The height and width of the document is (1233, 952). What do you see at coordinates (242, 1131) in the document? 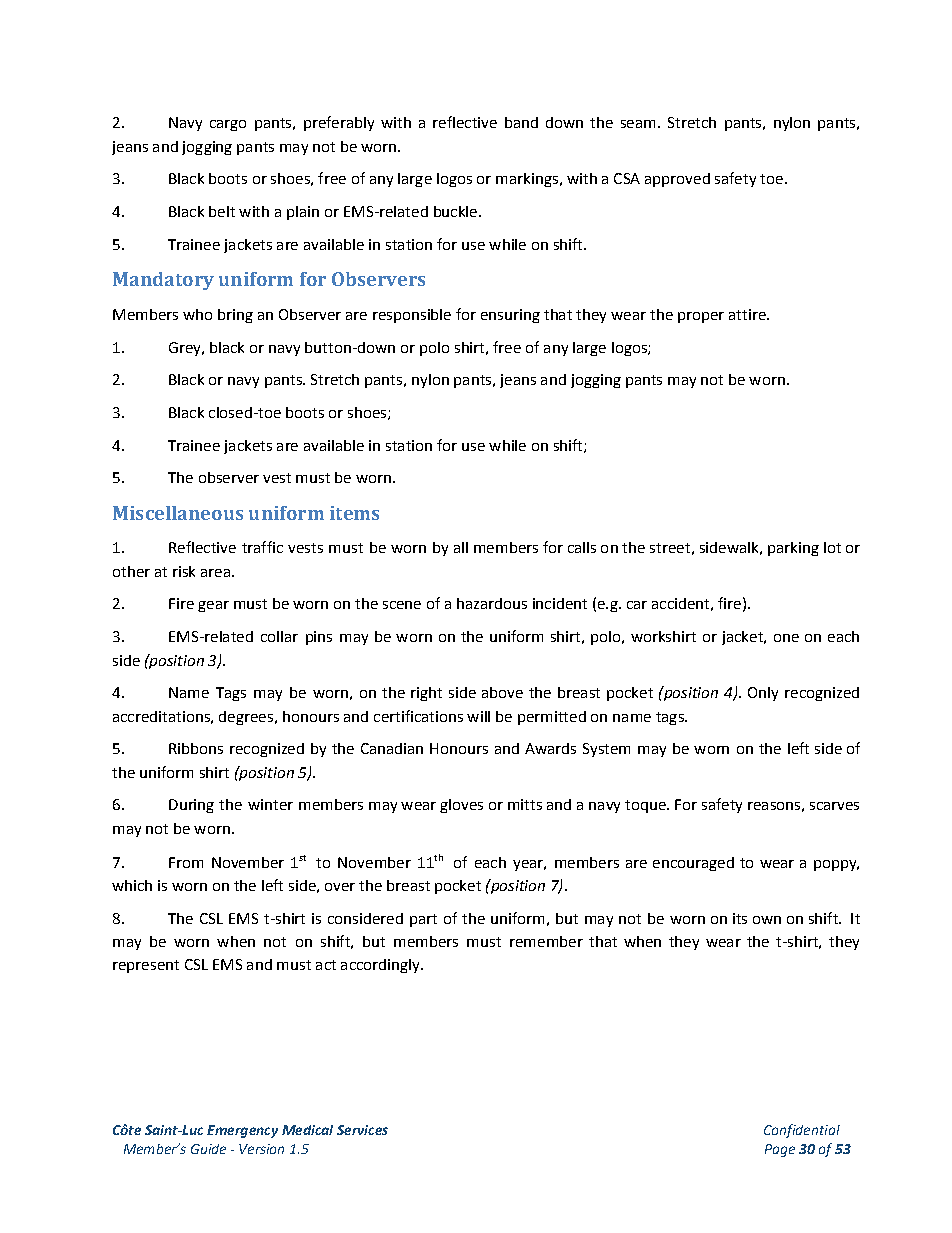
I see `Emergency` at bounding box center [242, 1131].
